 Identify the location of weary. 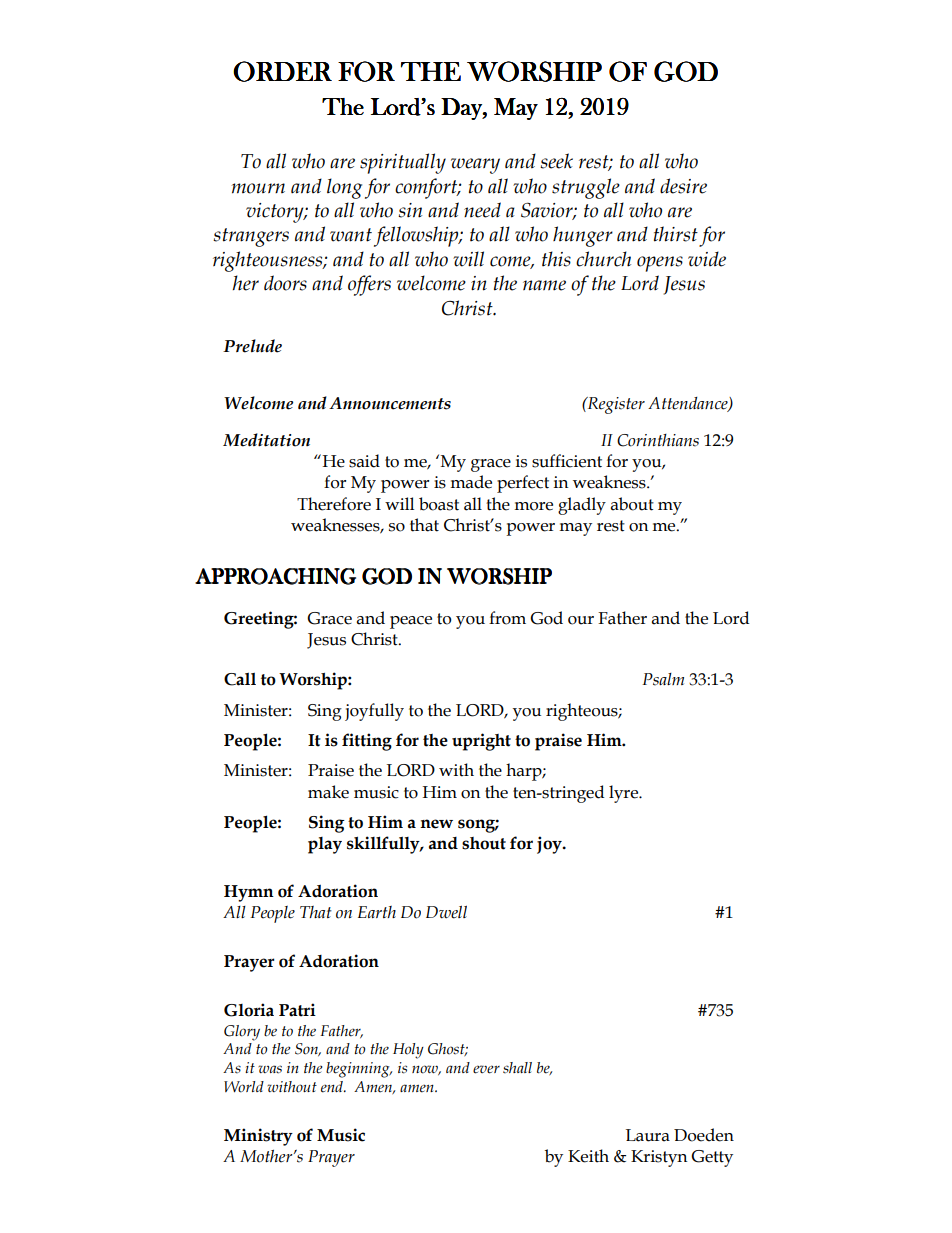
(475, 166).
